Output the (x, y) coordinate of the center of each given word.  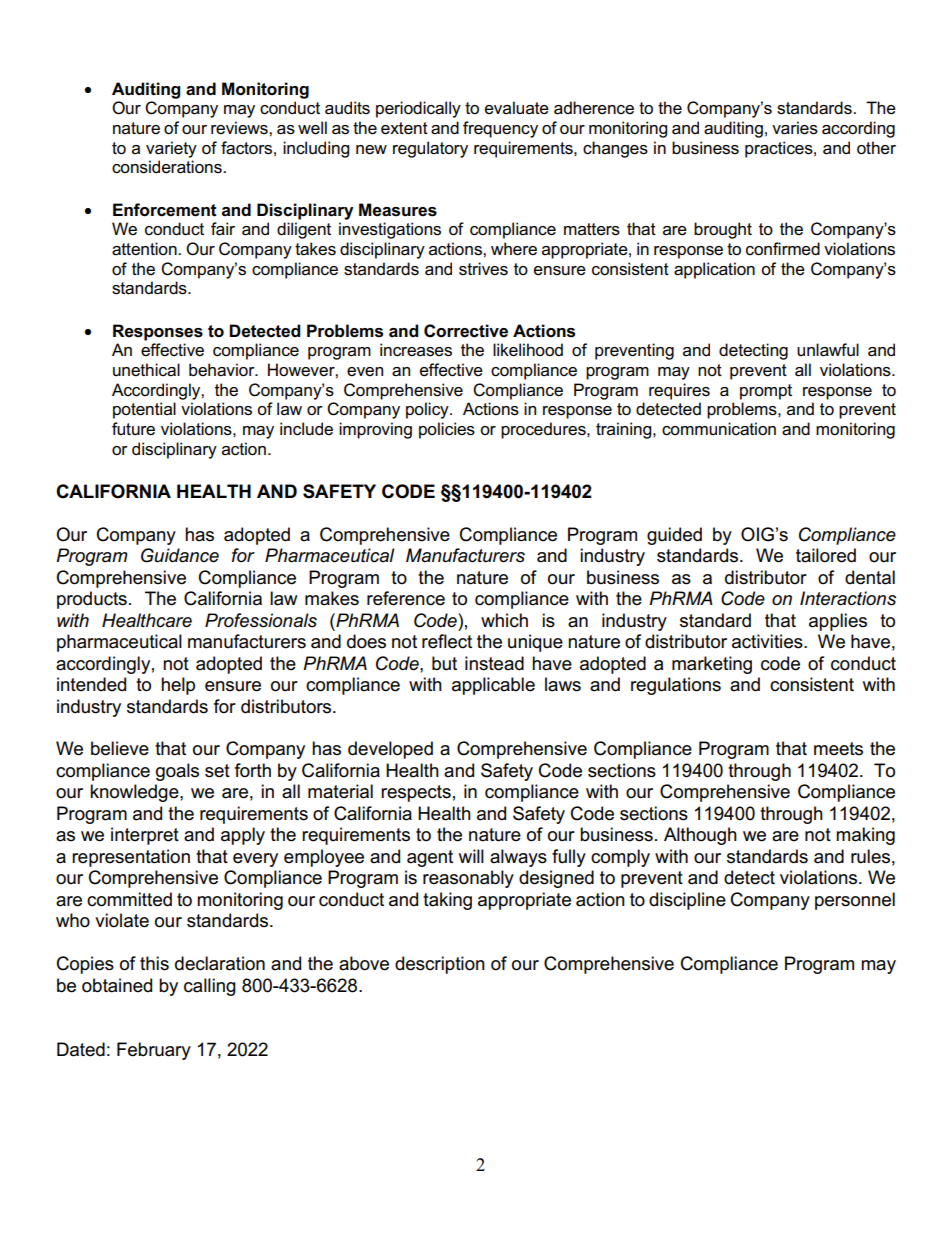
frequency (500, 129)
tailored (826, 555)
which (504, 620)
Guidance (180, 555)
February (154, 1051)
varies (795, 128)
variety (171, 149)
